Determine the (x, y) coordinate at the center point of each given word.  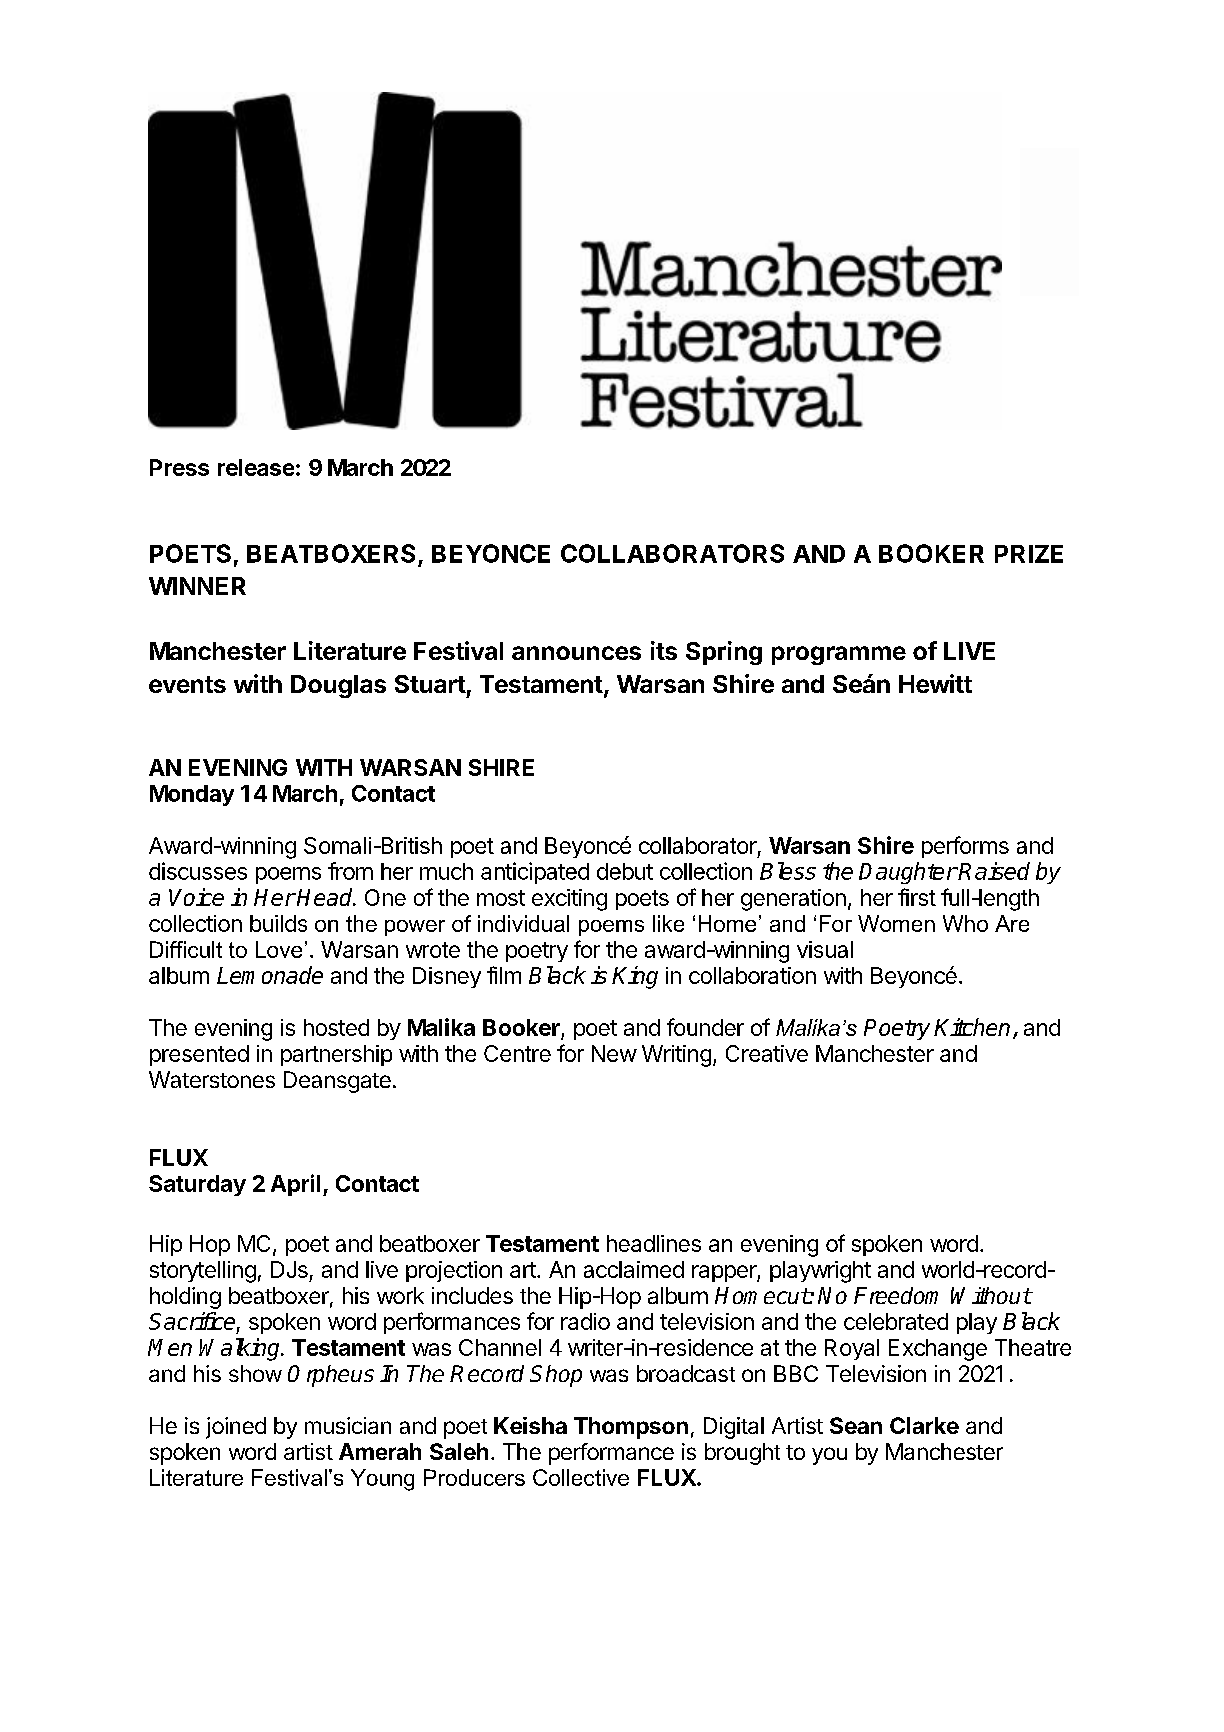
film (504, 975)
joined (236, 1428)
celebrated (896, 1321)
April (295, 1185)
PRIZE (1029, 554)
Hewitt (935, 683)
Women (896, 923)
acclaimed (634, 1269)
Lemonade (270, 975)
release (256, 467)
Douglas (338, 686)
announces (576, 653)
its (664, 650)
